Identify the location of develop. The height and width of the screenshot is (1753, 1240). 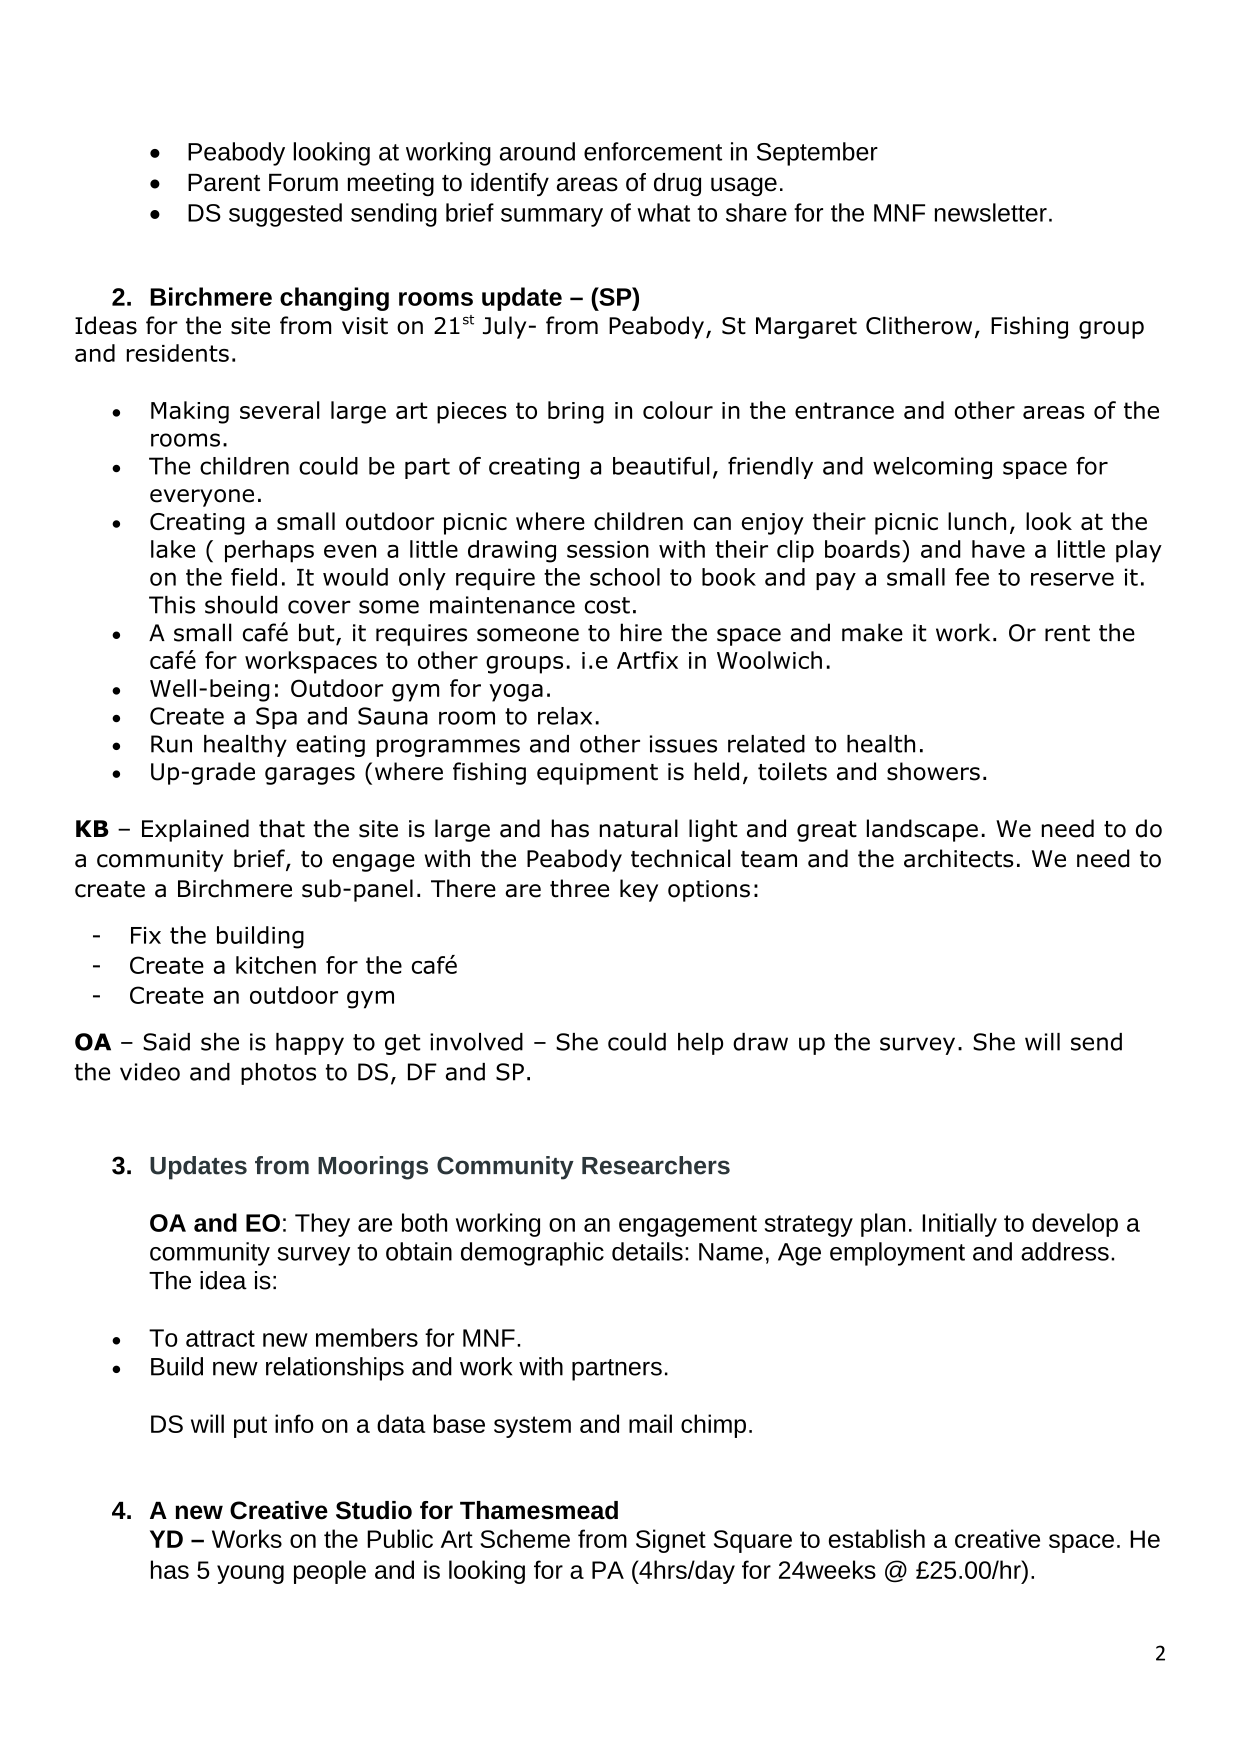
(1075, 1225).
